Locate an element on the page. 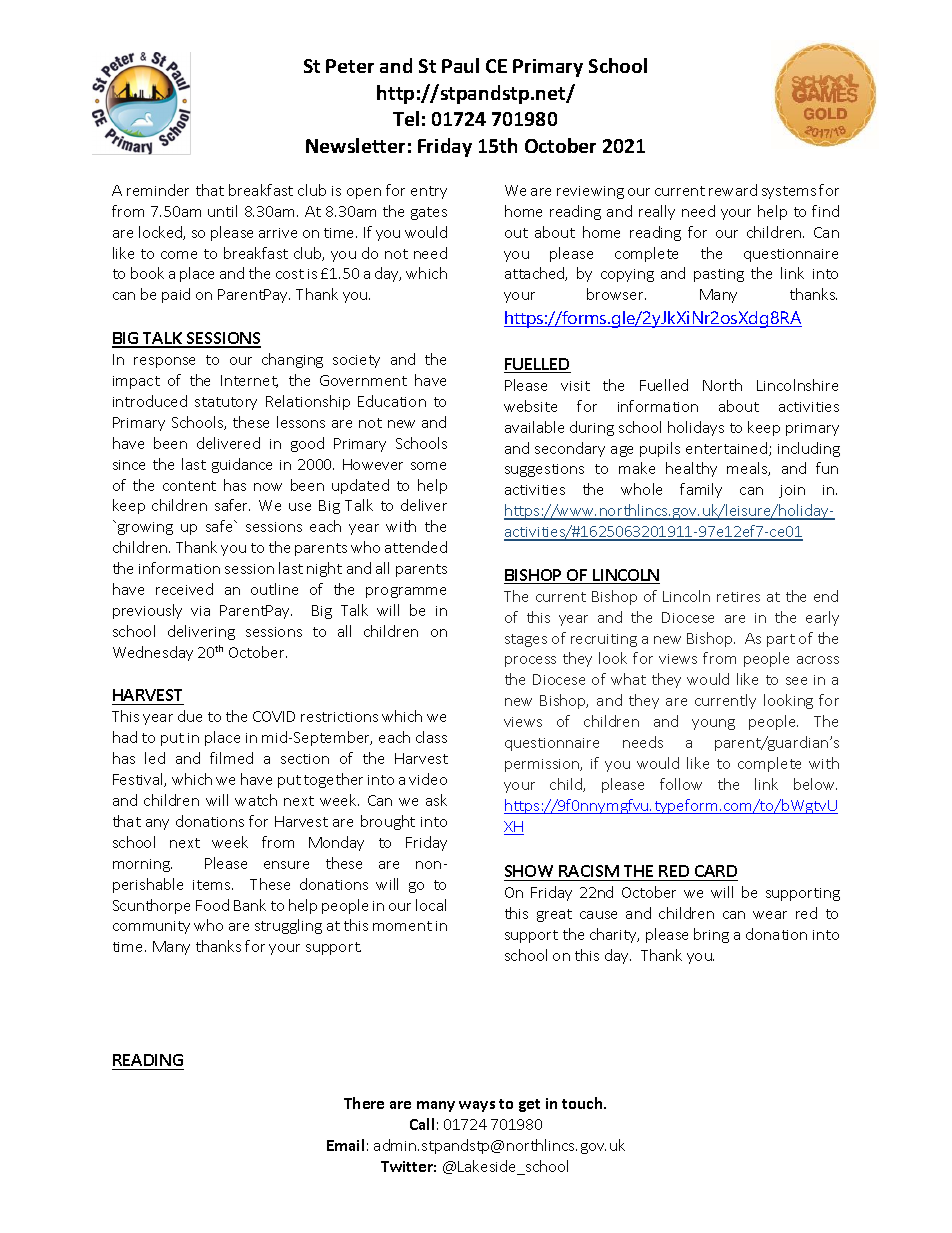  reward is located at coordinates (733, 190).
